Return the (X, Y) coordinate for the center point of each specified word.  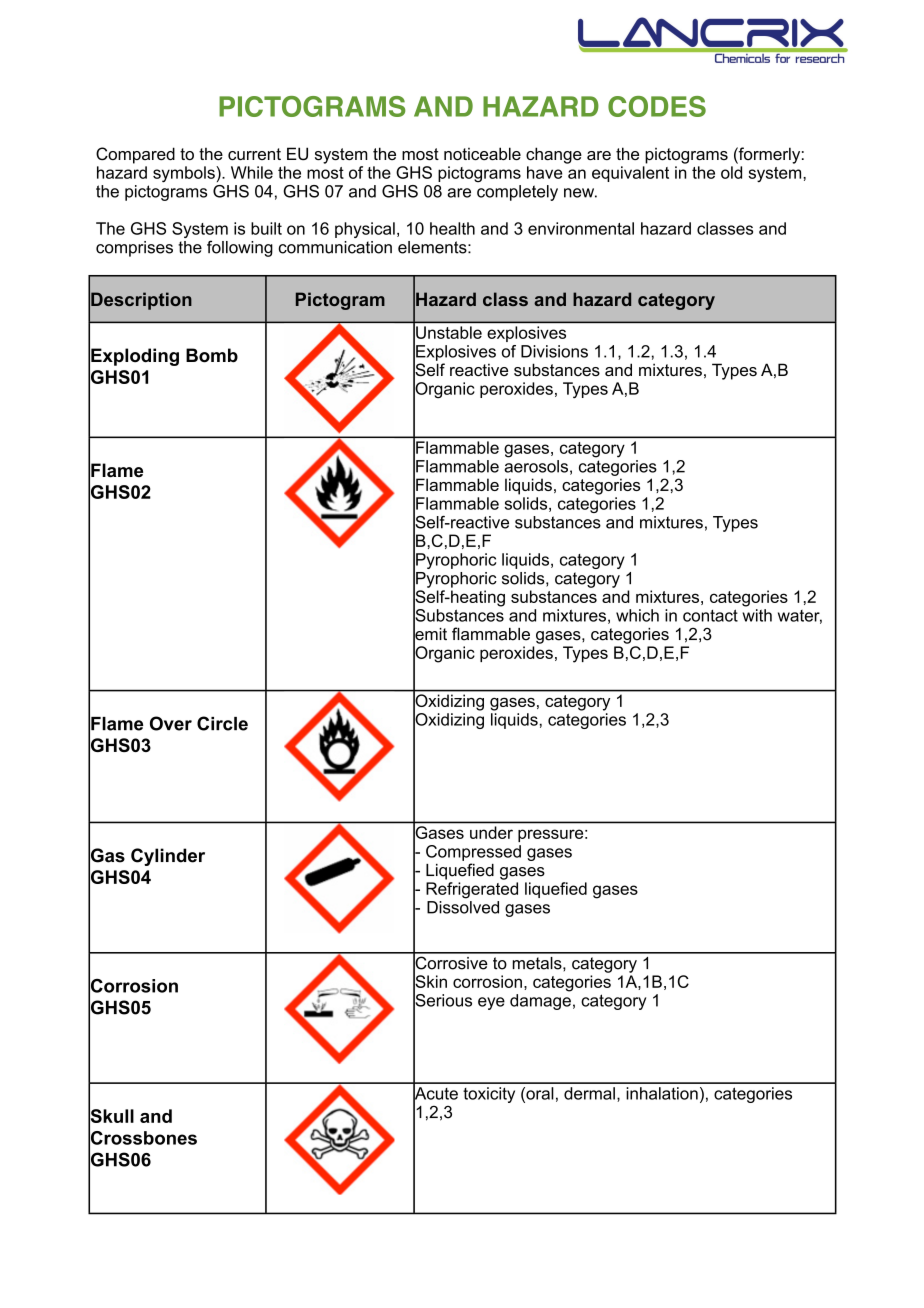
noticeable (482, 153)
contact (710, 615)
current (254, 154)
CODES (657, 106)
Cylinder (168, 857)
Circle (222, 723)
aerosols (536, 466)
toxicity (489, 1095)
